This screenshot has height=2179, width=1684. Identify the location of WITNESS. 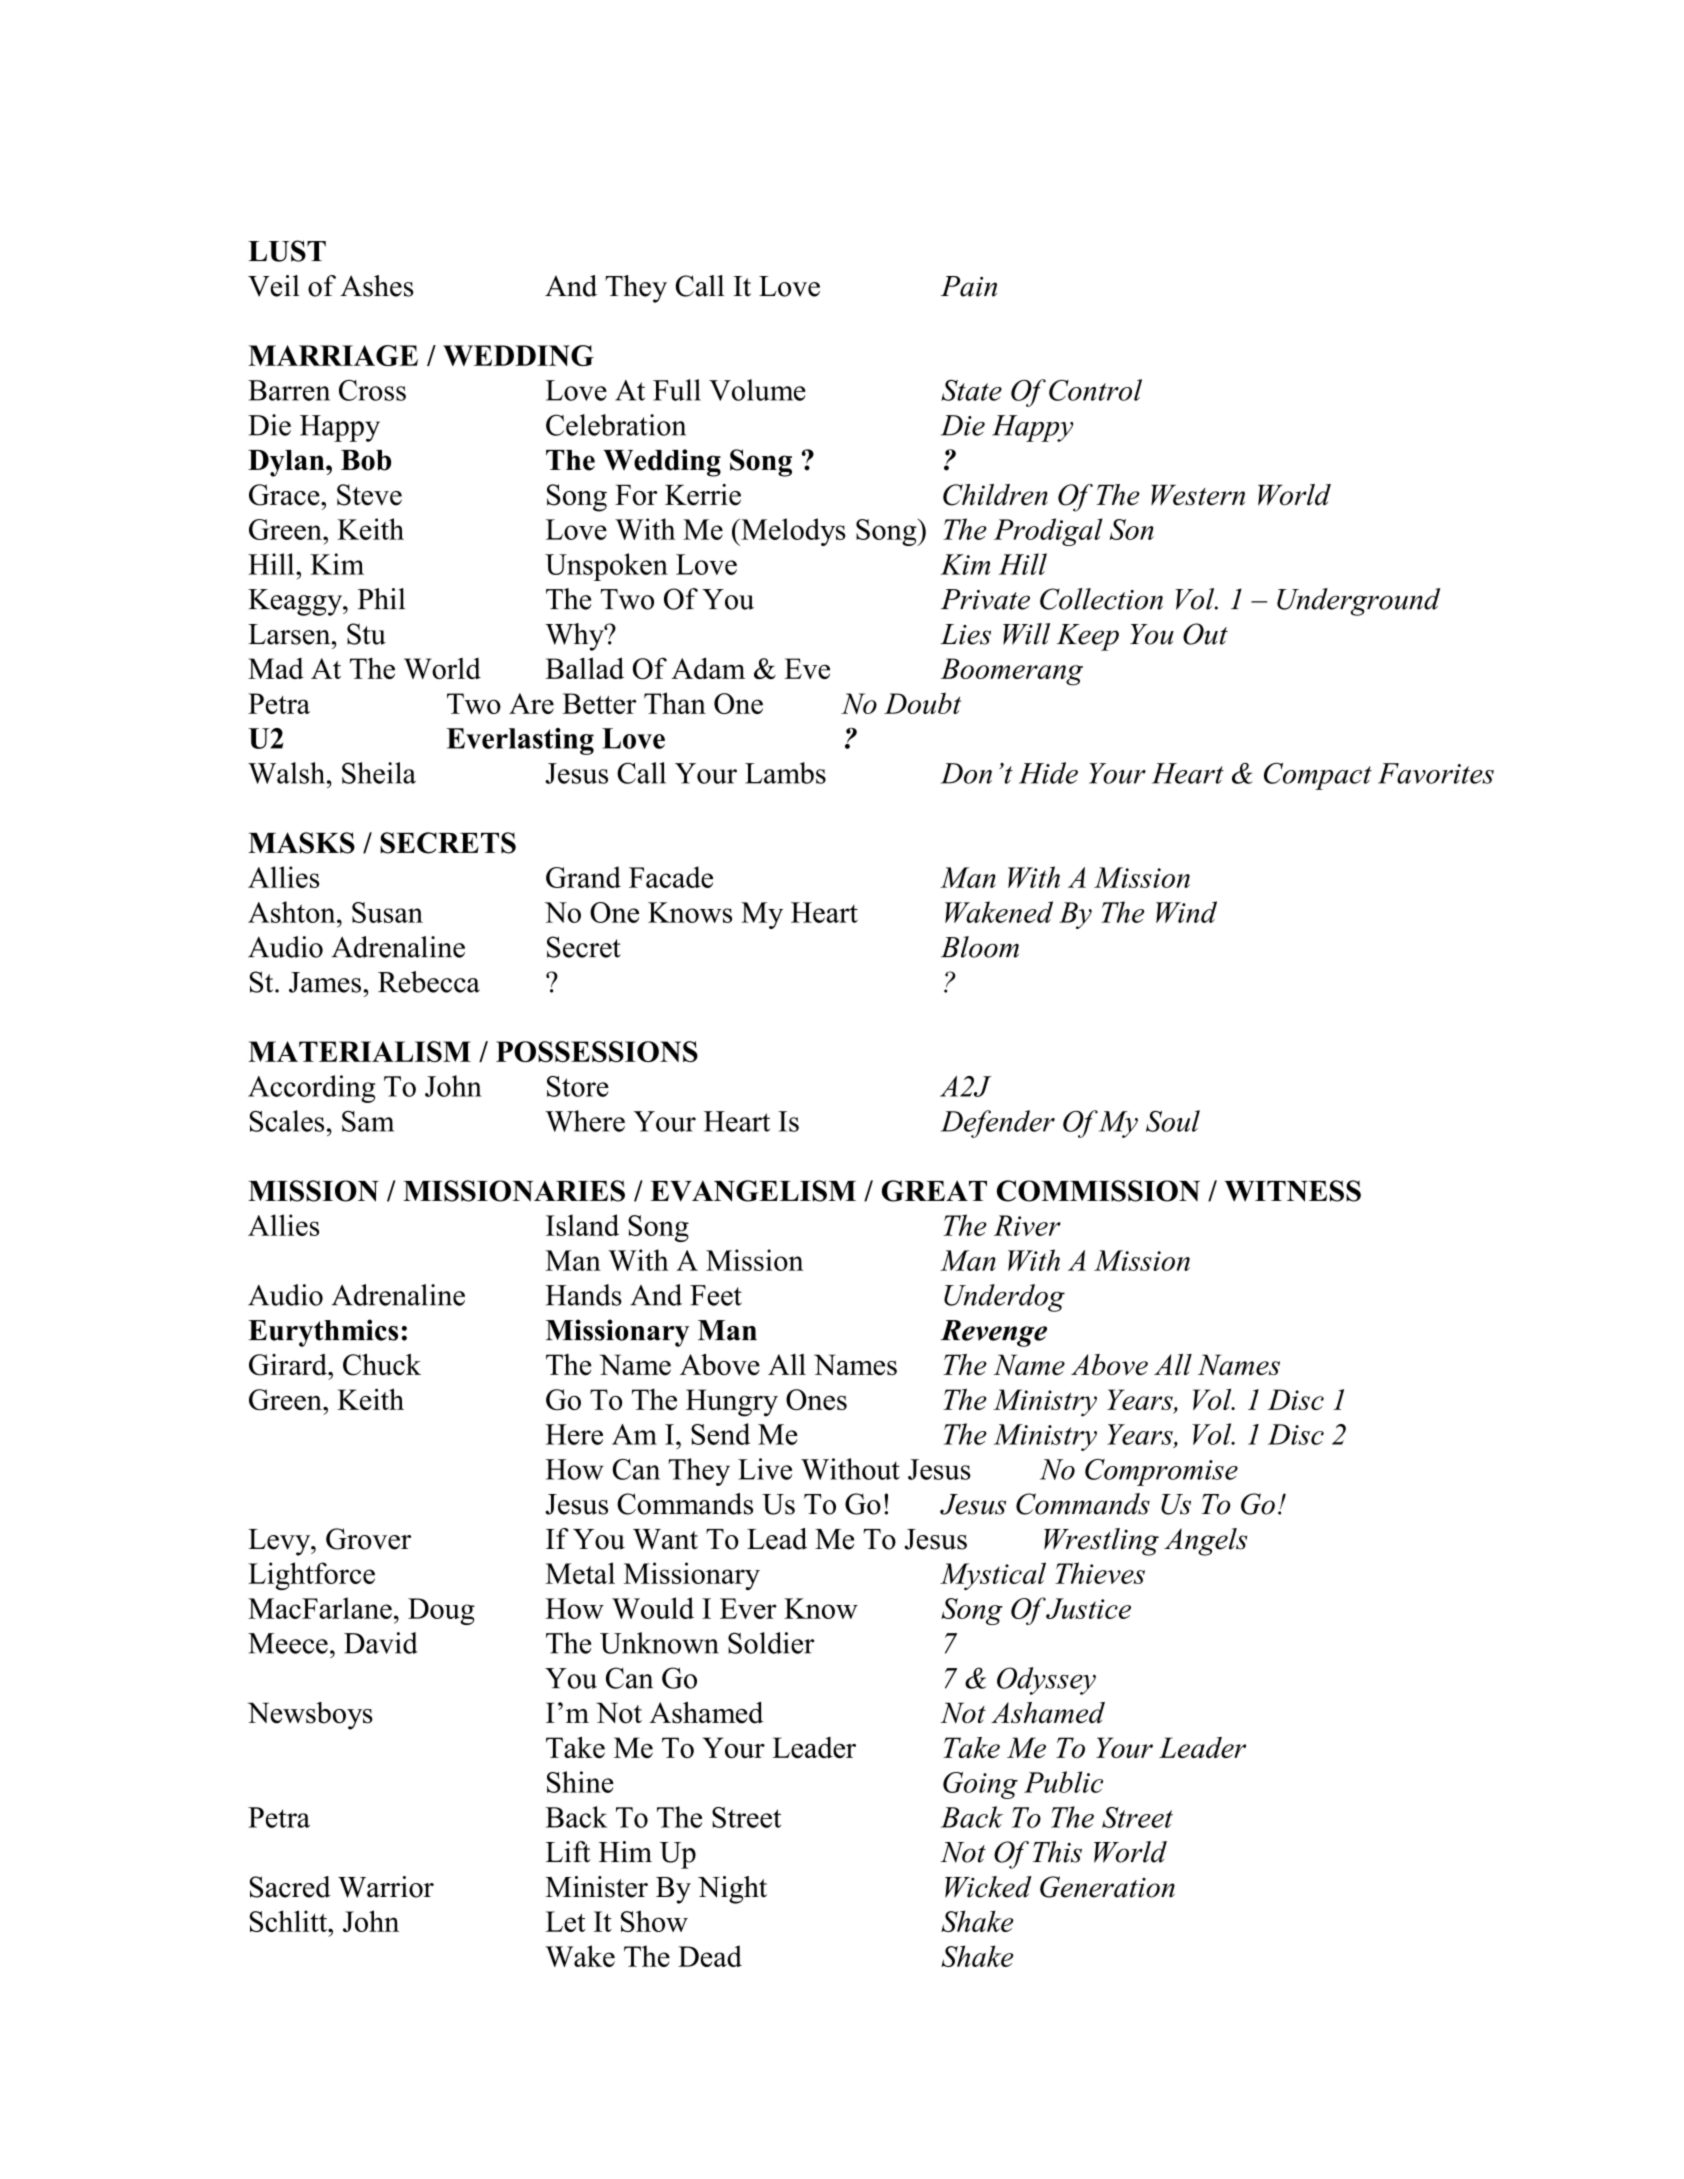
(1292, 1191).
